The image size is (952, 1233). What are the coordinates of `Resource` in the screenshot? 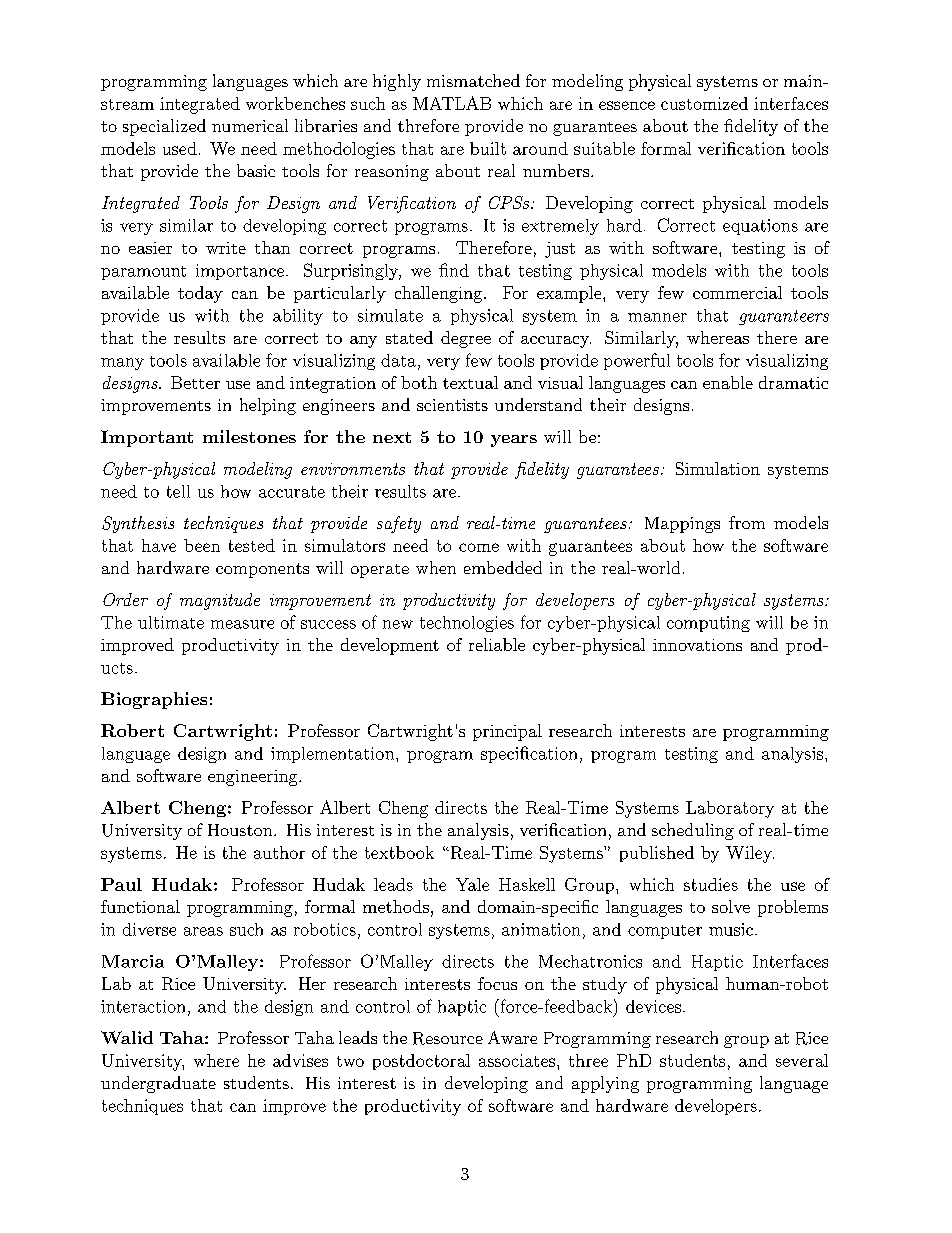 It's located at (448, 1038).
